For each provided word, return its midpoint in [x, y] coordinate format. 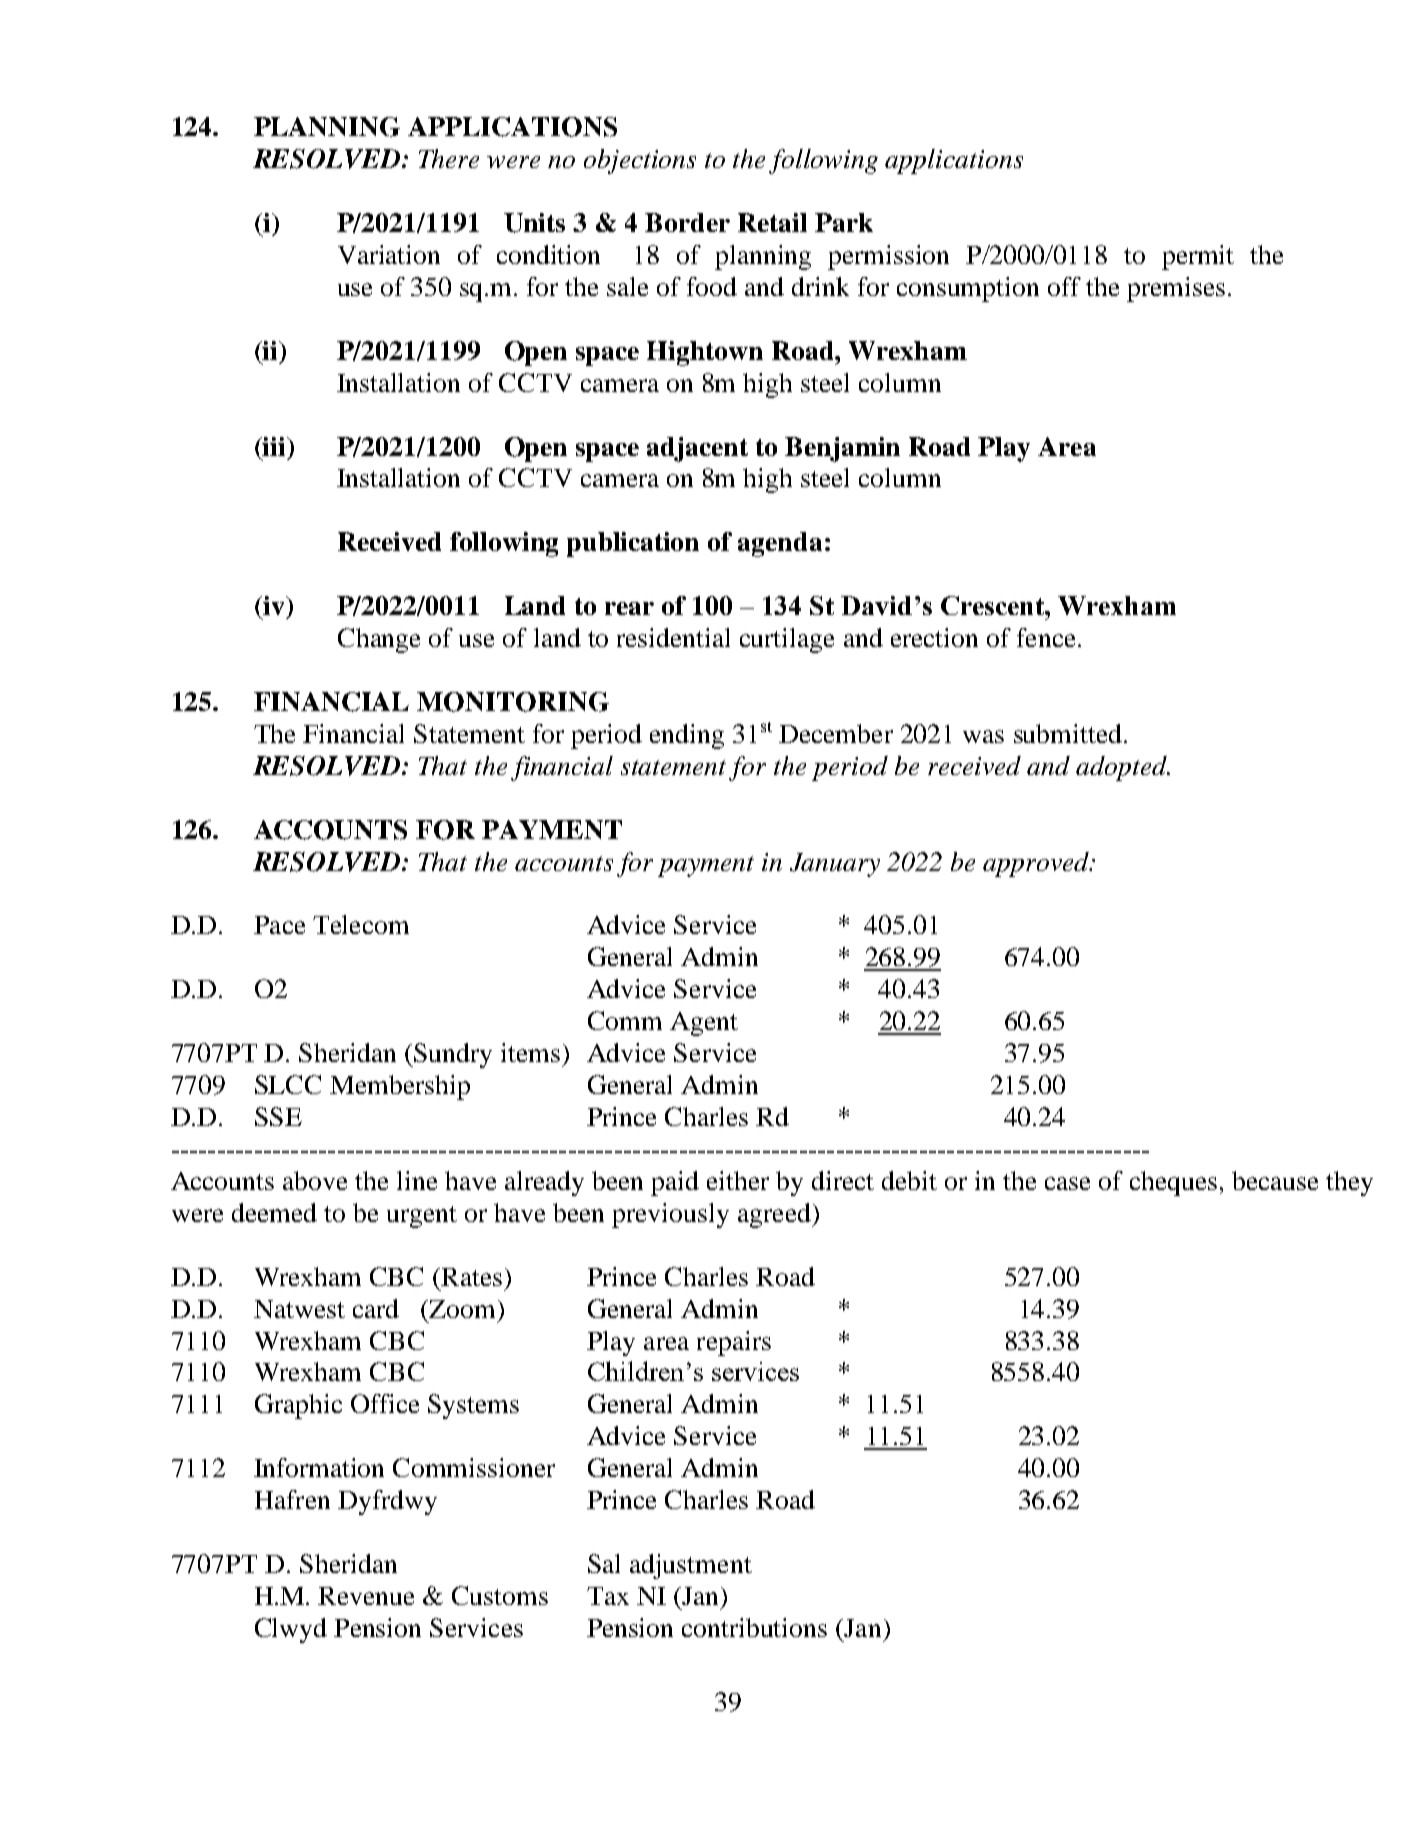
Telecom [361, 924]
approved [1037, 864]
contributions [754, 1627]
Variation [389, 254]
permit [1198, 257]
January [835, 865]
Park [844, 222]
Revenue [366, 1596]
